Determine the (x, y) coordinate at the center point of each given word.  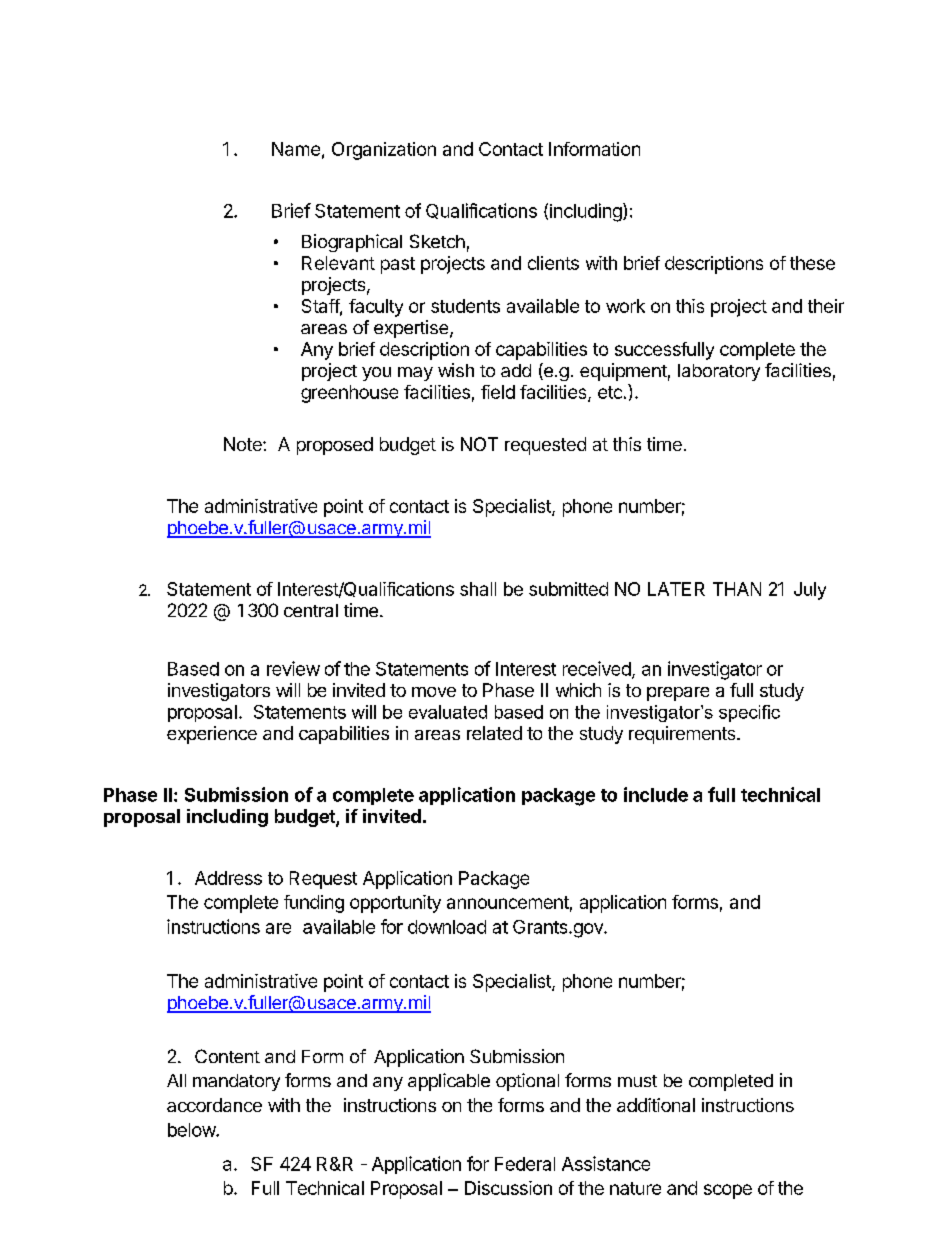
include (656, 794)
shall (478, 589)
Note (244, 444)
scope (728, 1191)
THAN (737, 589)
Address (228, 878)
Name (296, 149)
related (494, 733)
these (812, 263)
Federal (525, 1164)
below (192, 1130)
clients (553, 263)
